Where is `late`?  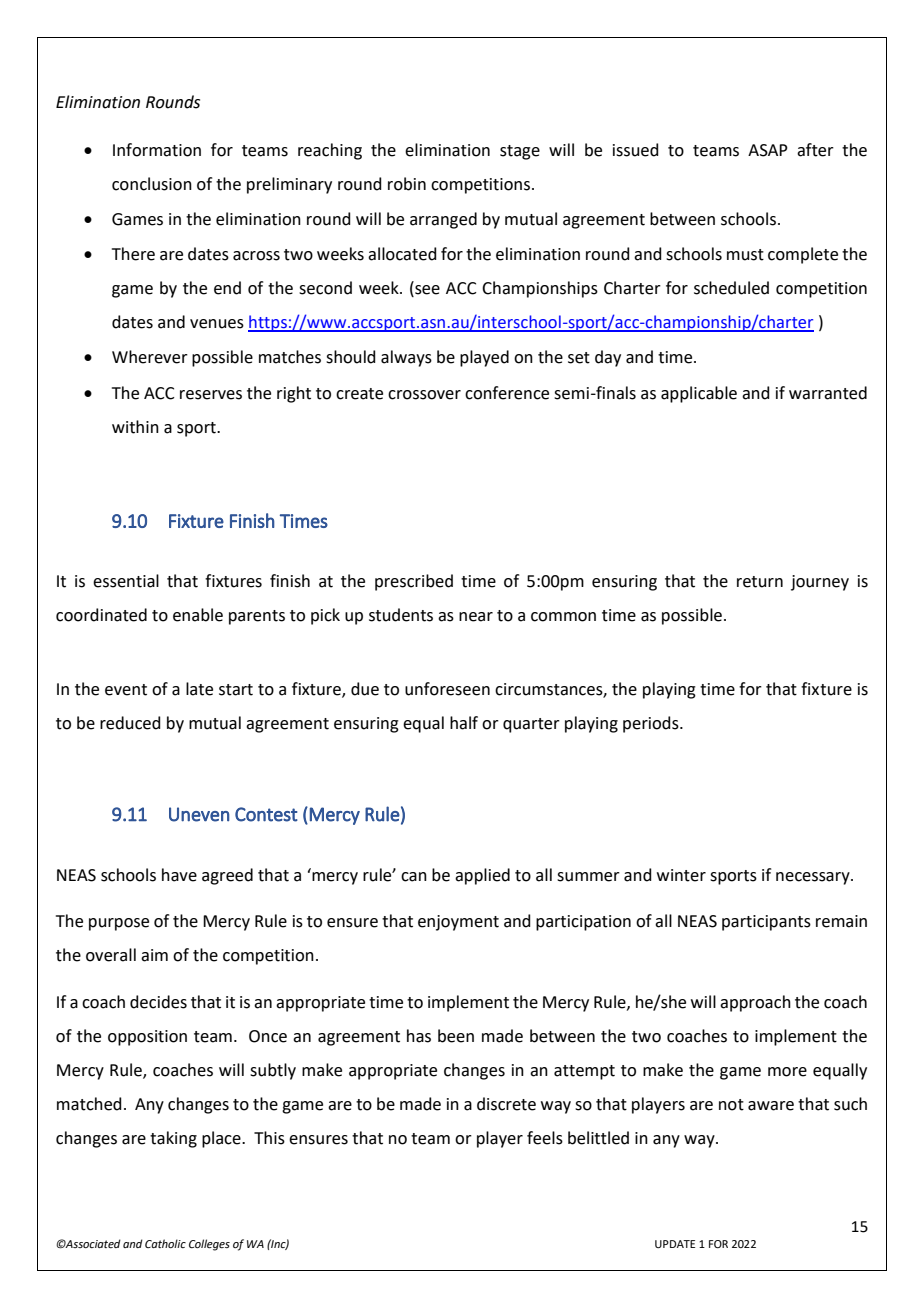 late is located at coordinates (199, 689).
